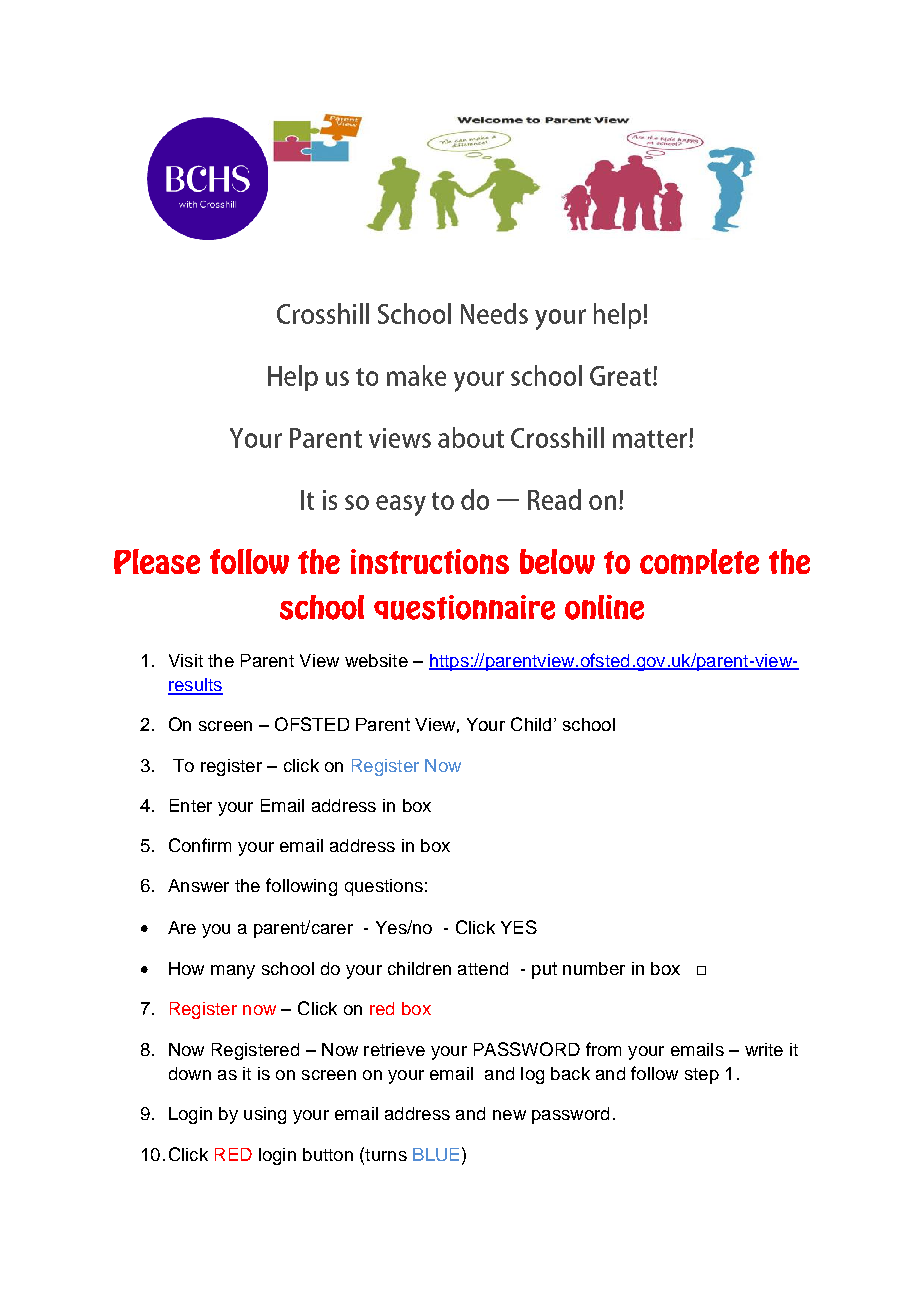  Describe the element at coordinates (594, 968) in the image. I see `number` at that location.
